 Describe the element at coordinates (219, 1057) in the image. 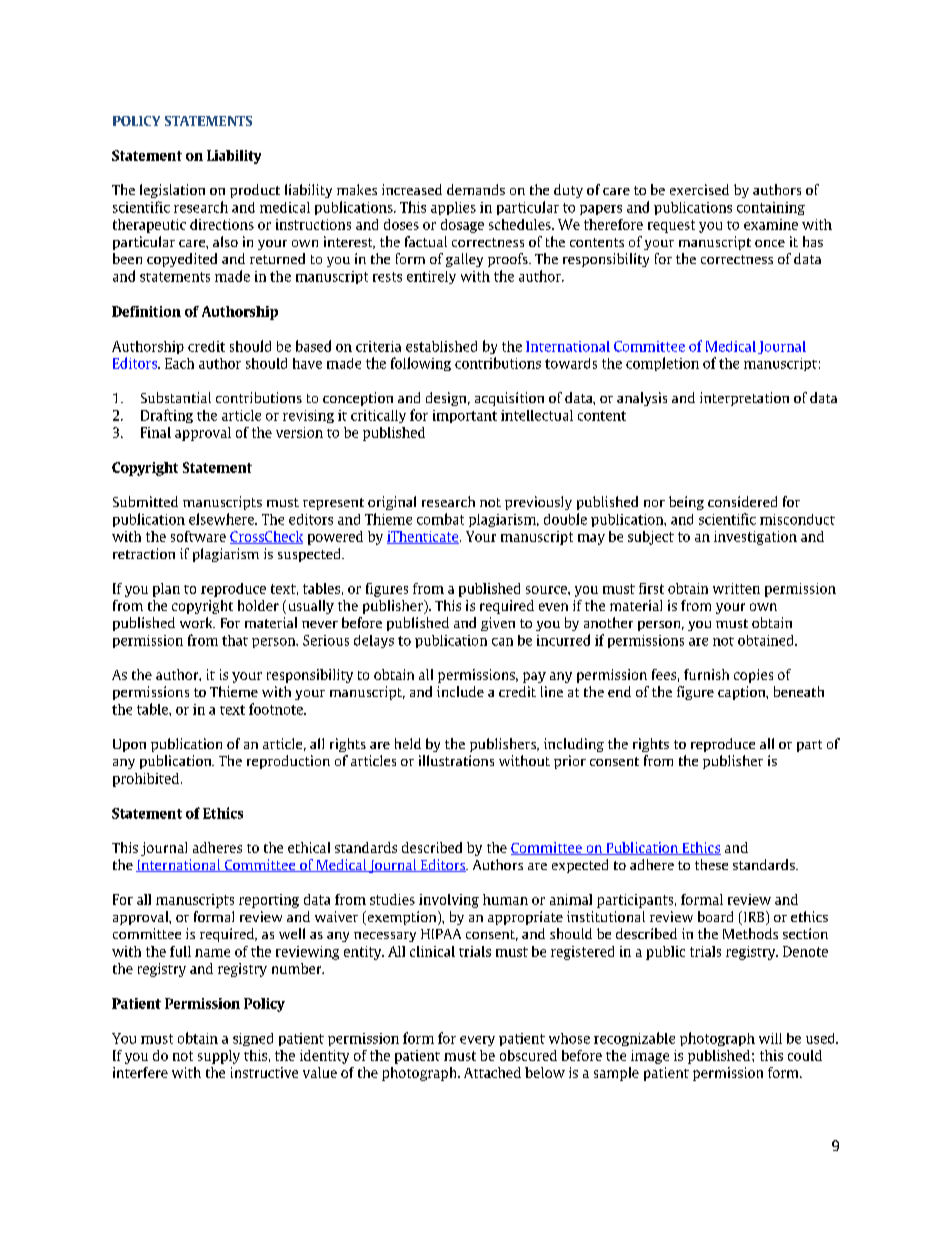

I see `supply` at that location.
